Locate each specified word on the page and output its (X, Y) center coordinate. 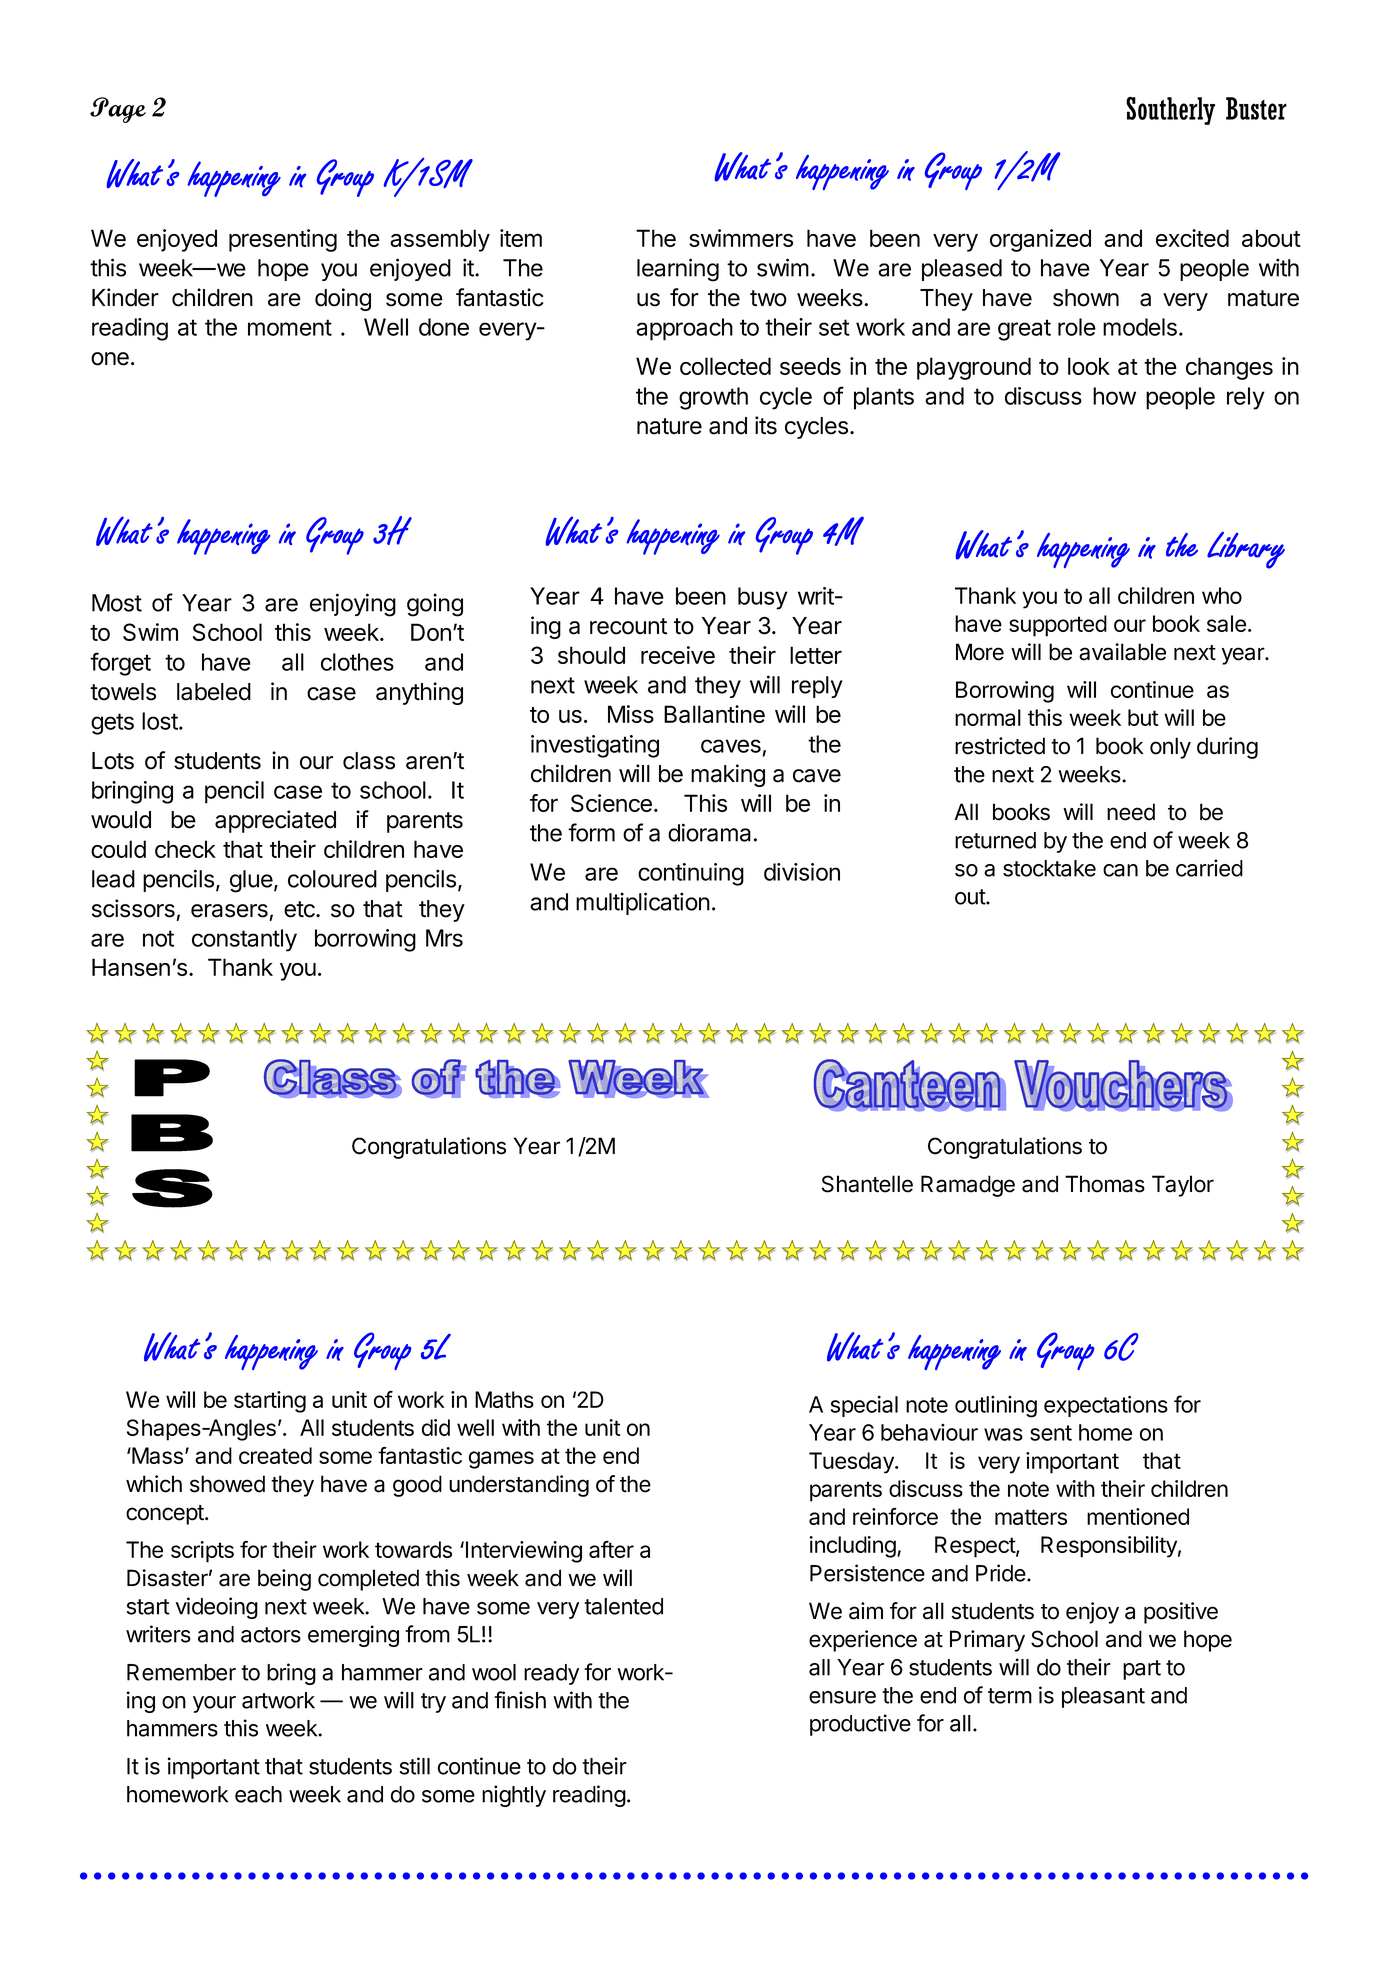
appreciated (275, 821)
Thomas (1105, 1184)
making (728, 775)
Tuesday (852, 1463)
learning (678, 270)
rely (1246, 398)
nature (669, 426)
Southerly (1170, 110)
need (1131, 812)
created (275, 1455)
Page (118, 110)
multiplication (643, 903)
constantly (244, 940)
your (214, 1704)
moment (290, 327)
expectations (1106, 1406)
